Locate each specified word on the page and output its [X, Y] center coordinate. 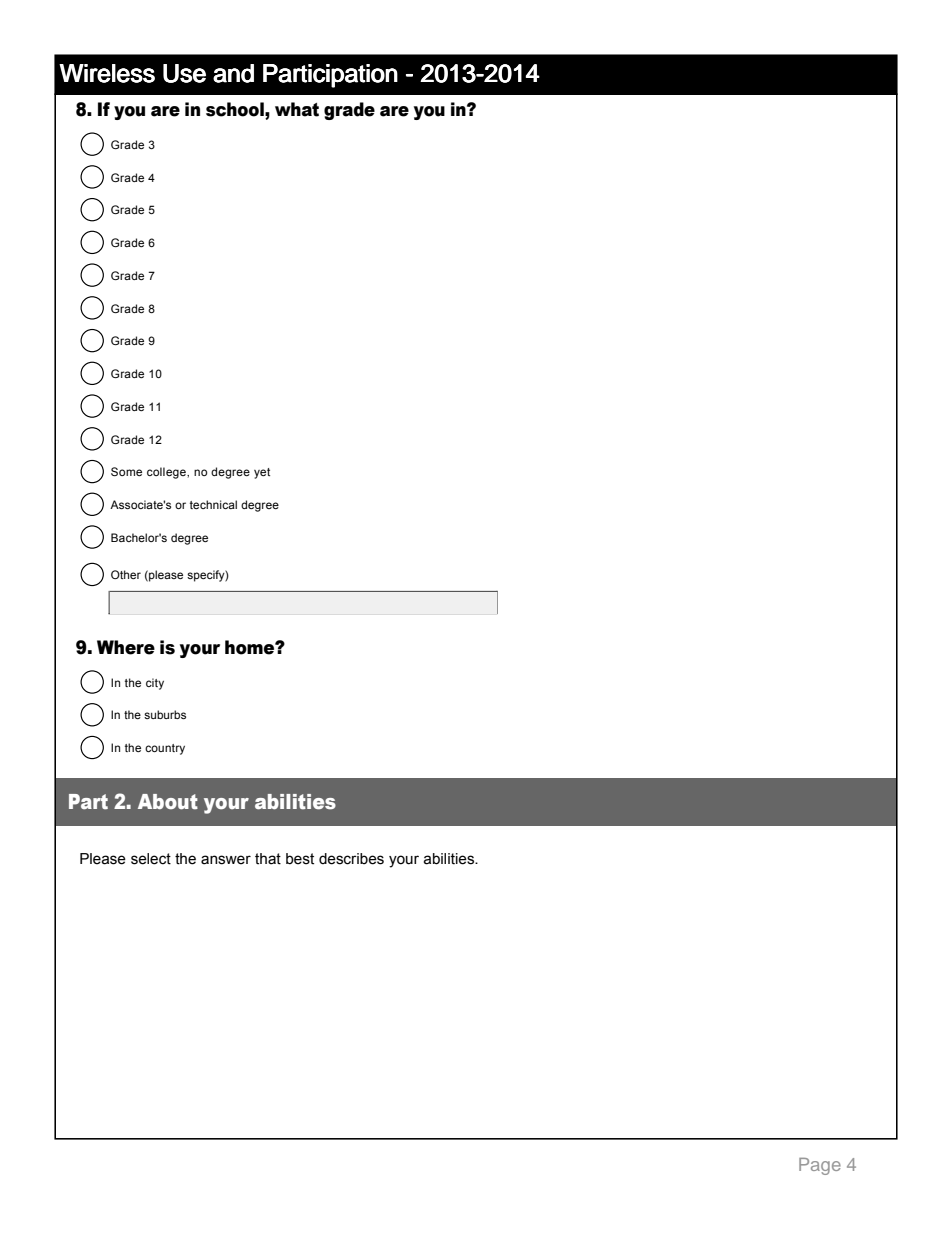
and [233, 73]
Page [820, 1166]
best [300, 859]
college [167, 473]
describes [351, 859]
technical [213, 504]
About [168, 802]
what [297, 109]
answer [226, 860]
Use [184, 73]
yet [262, 473]
